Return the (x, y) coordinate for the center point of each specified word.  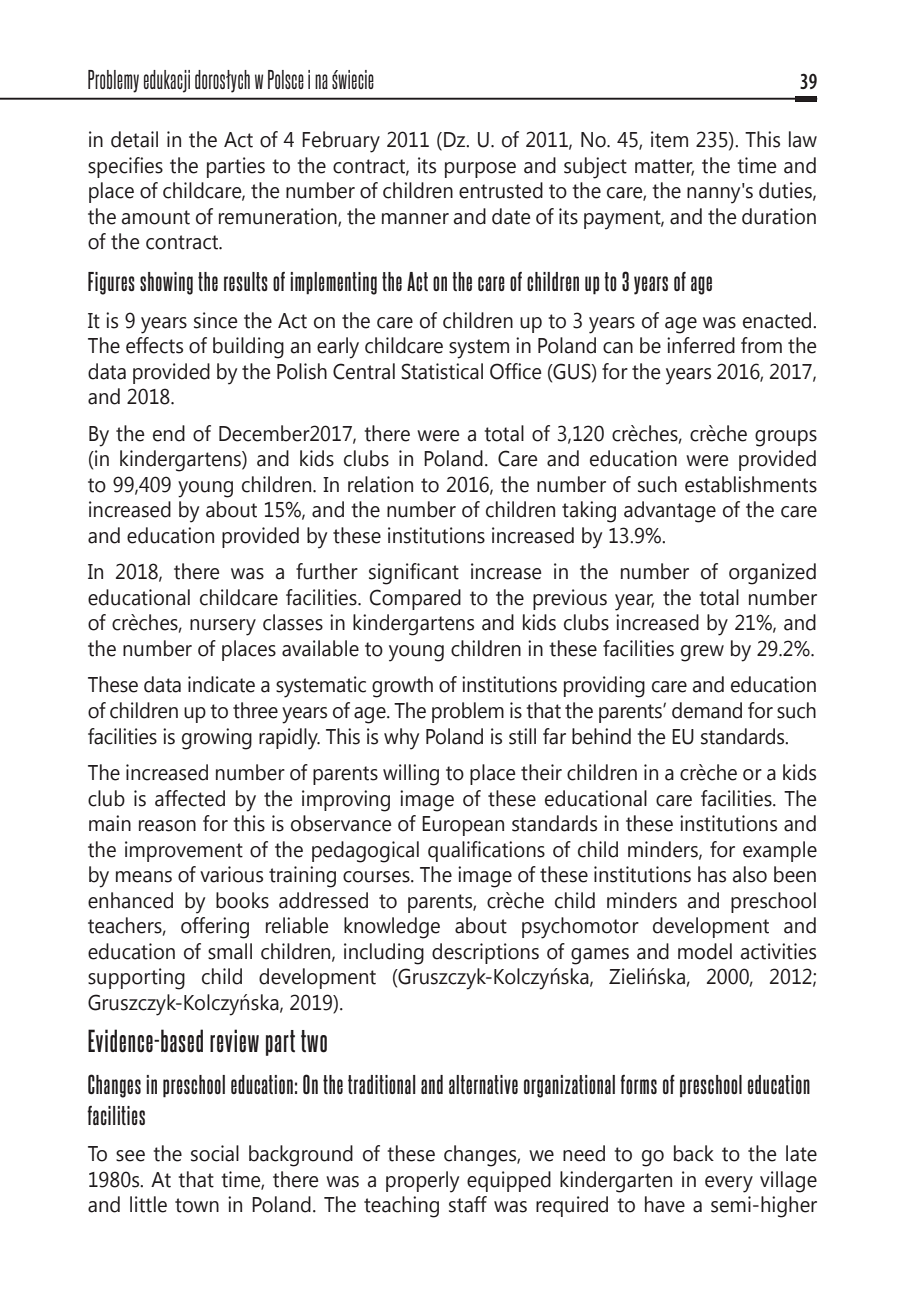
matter (664, 167)
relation (380, 484)
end (169, 433)
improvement (184, 851)
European (463, 826)
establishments (751, 484)
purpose (480, 170)
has (712, 874)
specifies (125, 167)
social (215, 1153)
